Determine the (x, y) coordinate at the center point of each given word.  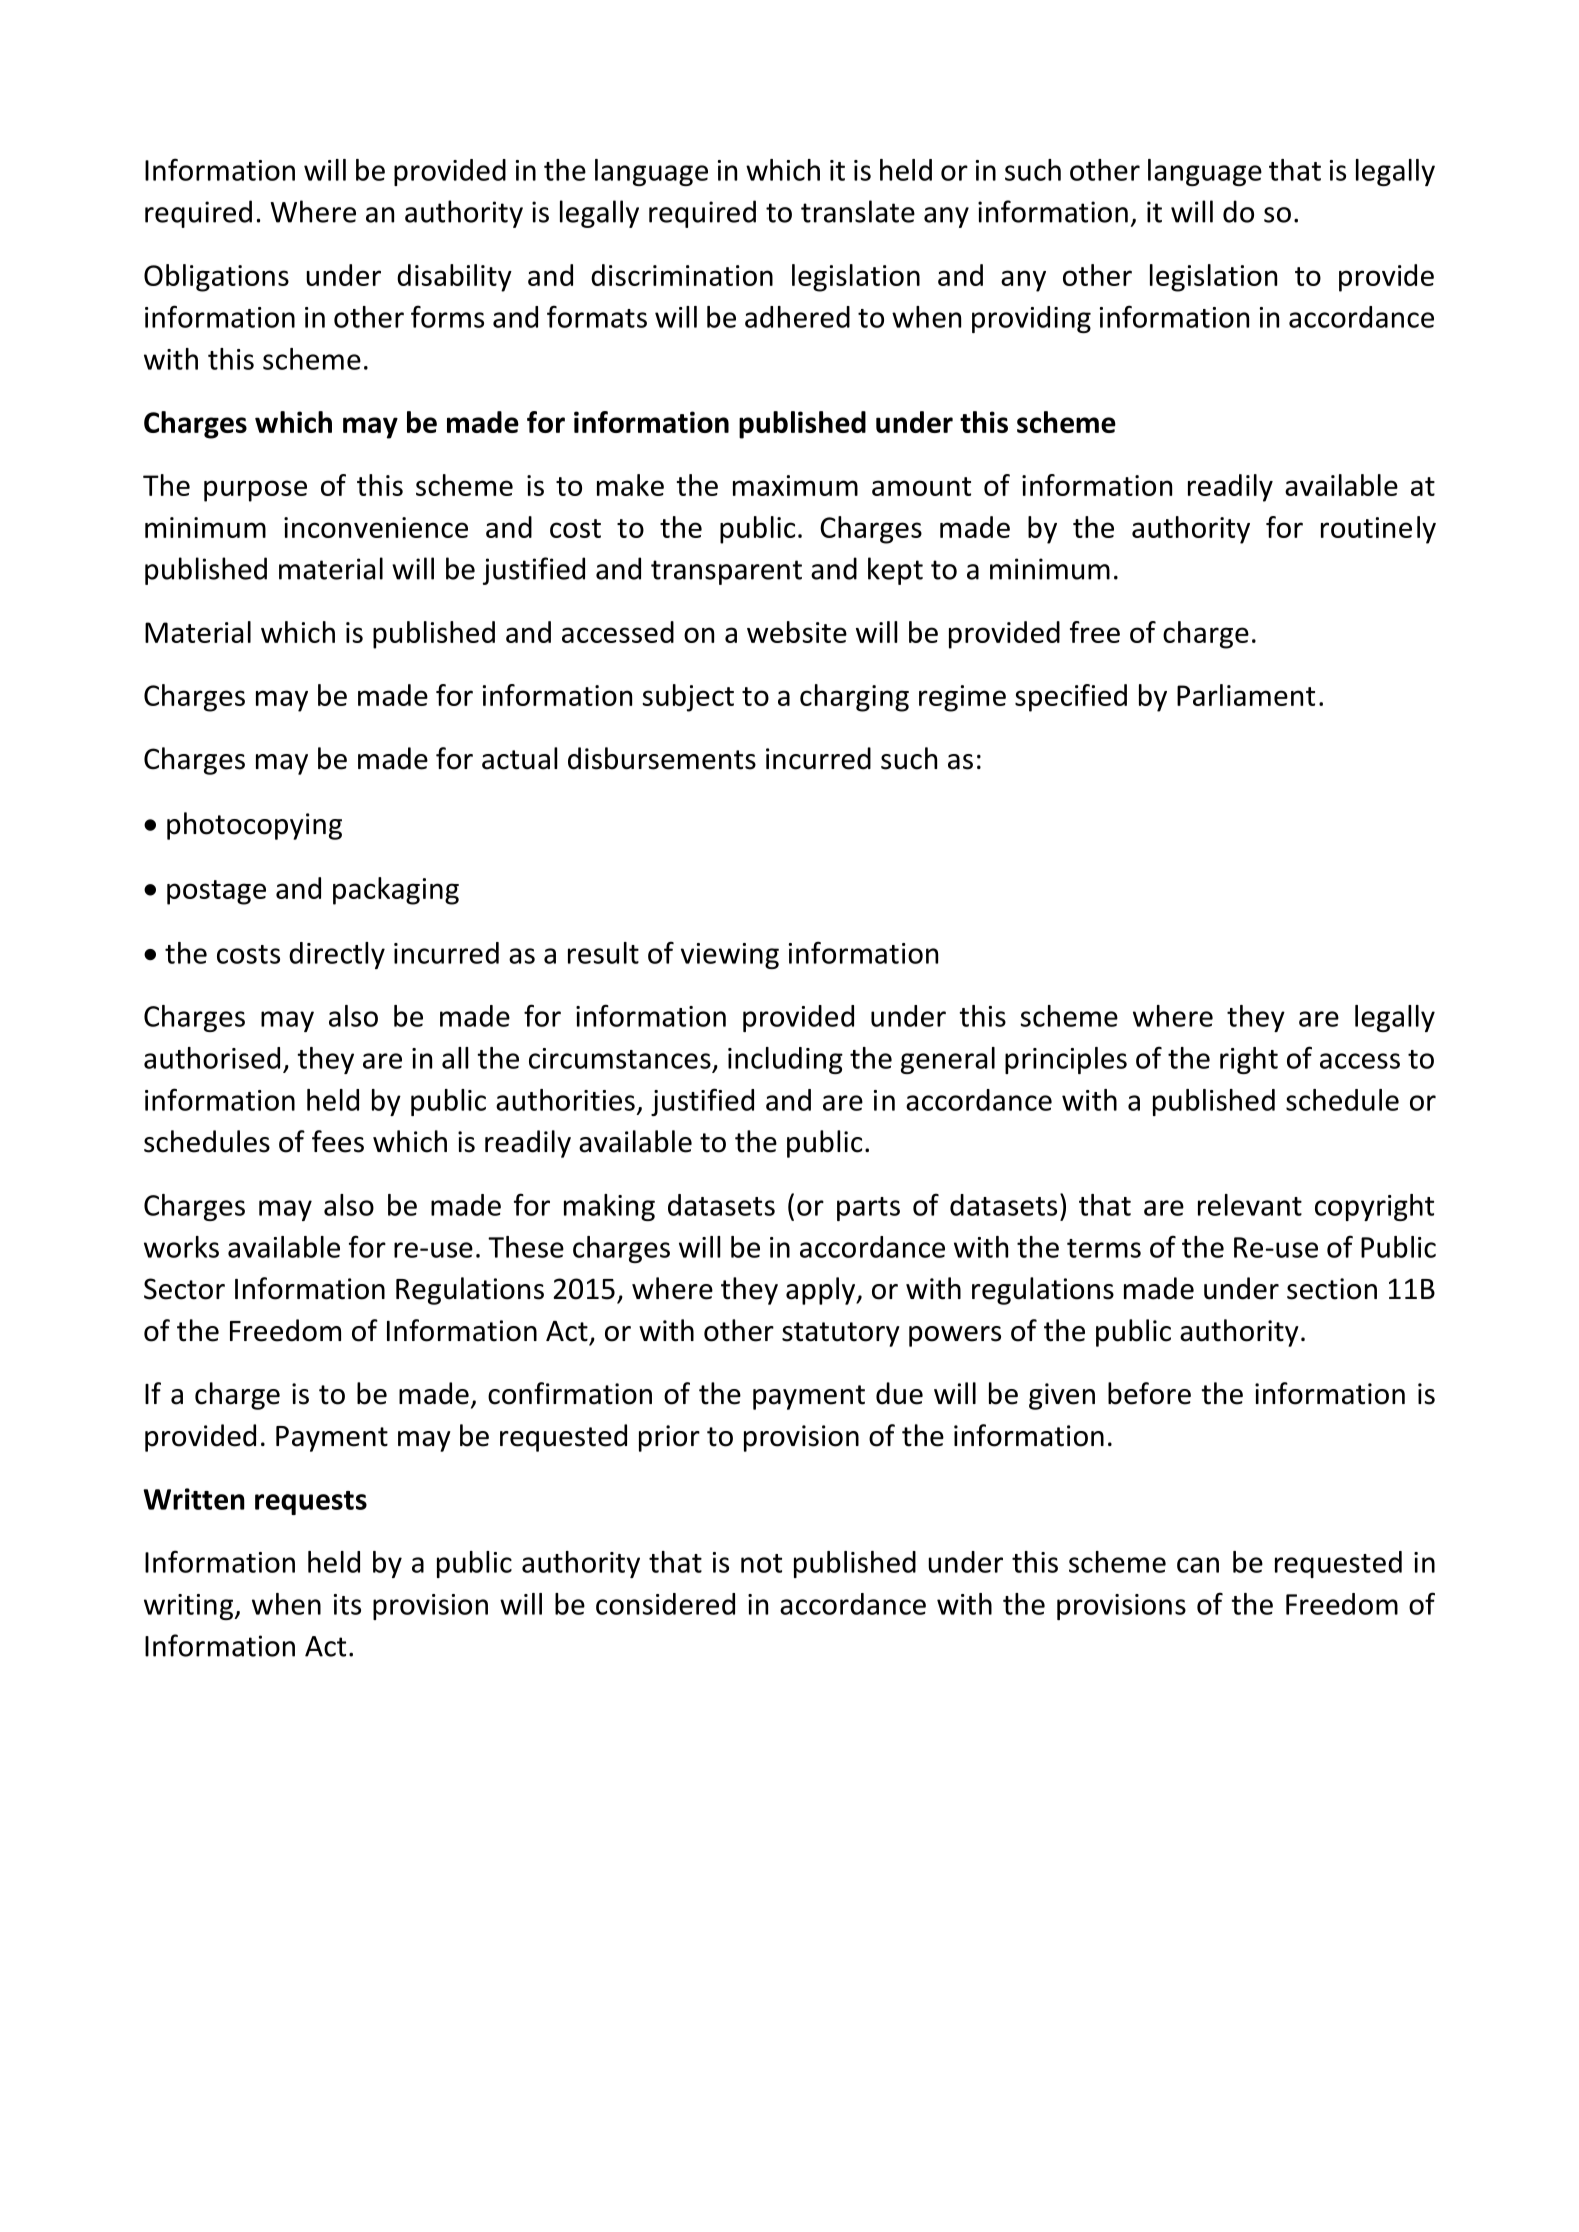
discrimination (682, 275)
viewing (730, 956)
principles (1066, 1060)
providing (1031, 319)
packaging (396, 891)
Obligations (216, 278)
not (761, 1563)
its (347, 1604)
